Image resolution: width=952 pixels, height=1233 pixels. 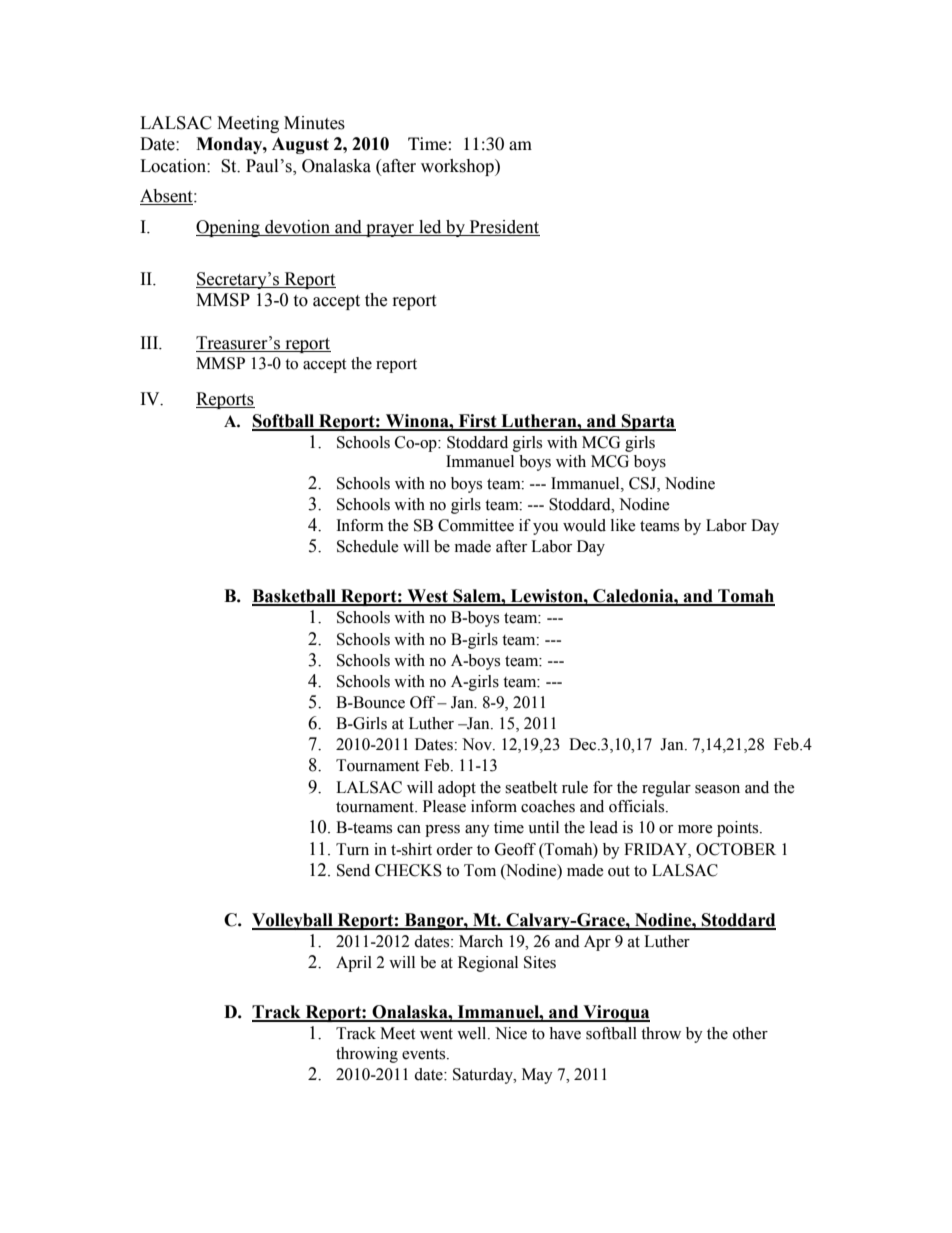 What do you see at coordinates (151, 343) in the screenshot?
I see `III` at bounding box center [151, 343].
